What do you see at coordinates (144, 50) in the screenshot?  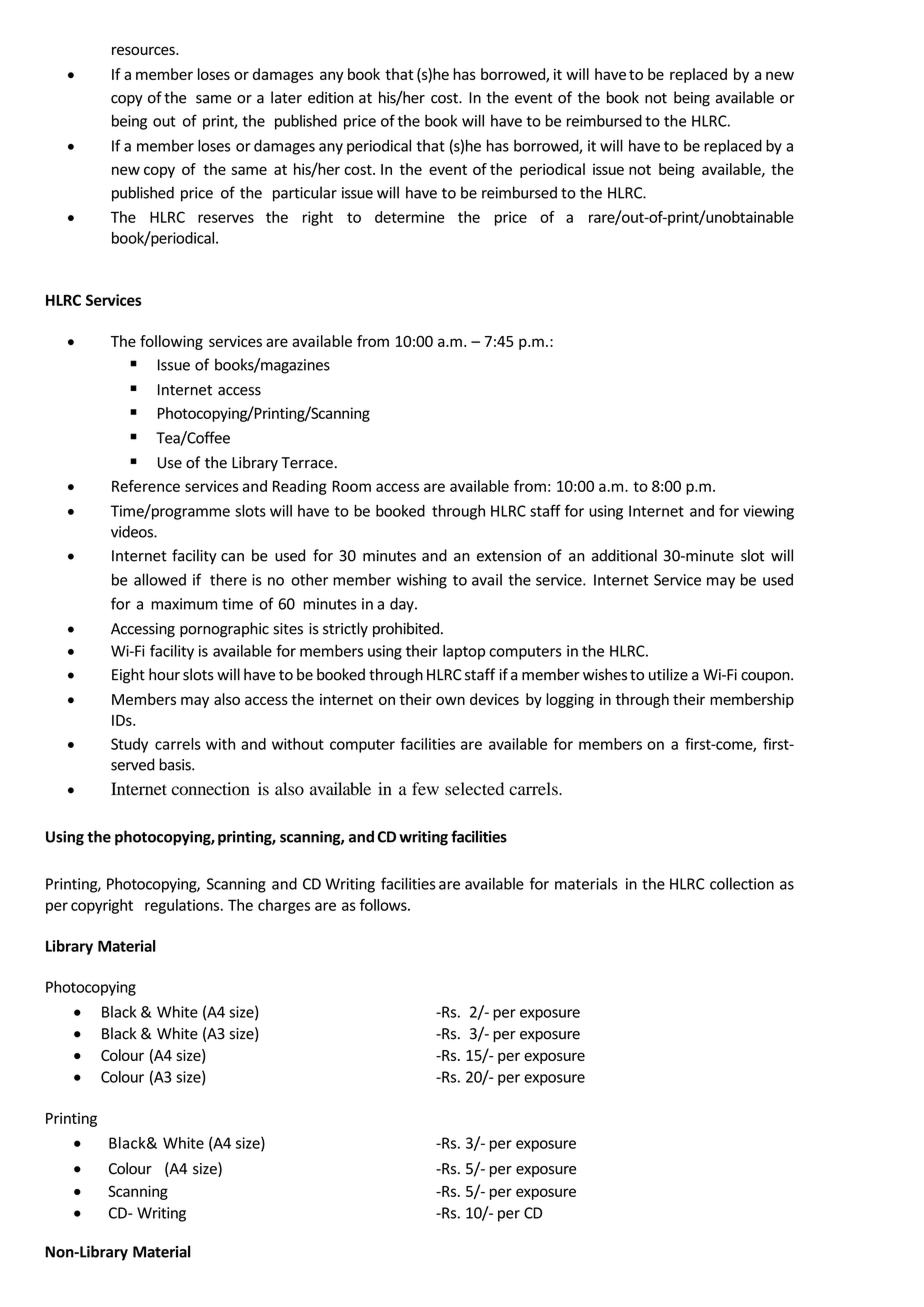 I see `resources` at bounding box center [144, 50].
